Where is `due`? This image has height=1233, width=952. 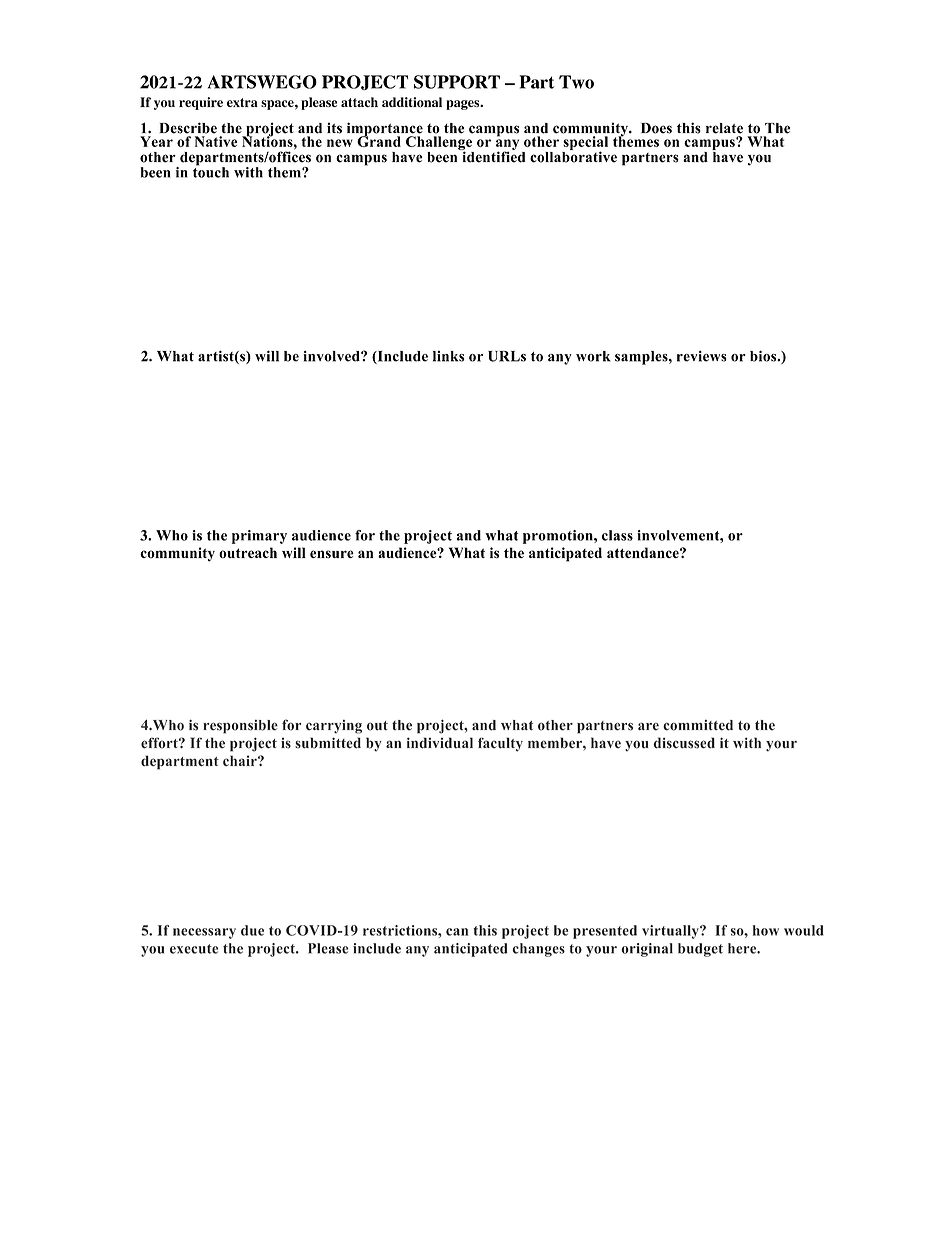 due is located at coordinates (252, 930).
